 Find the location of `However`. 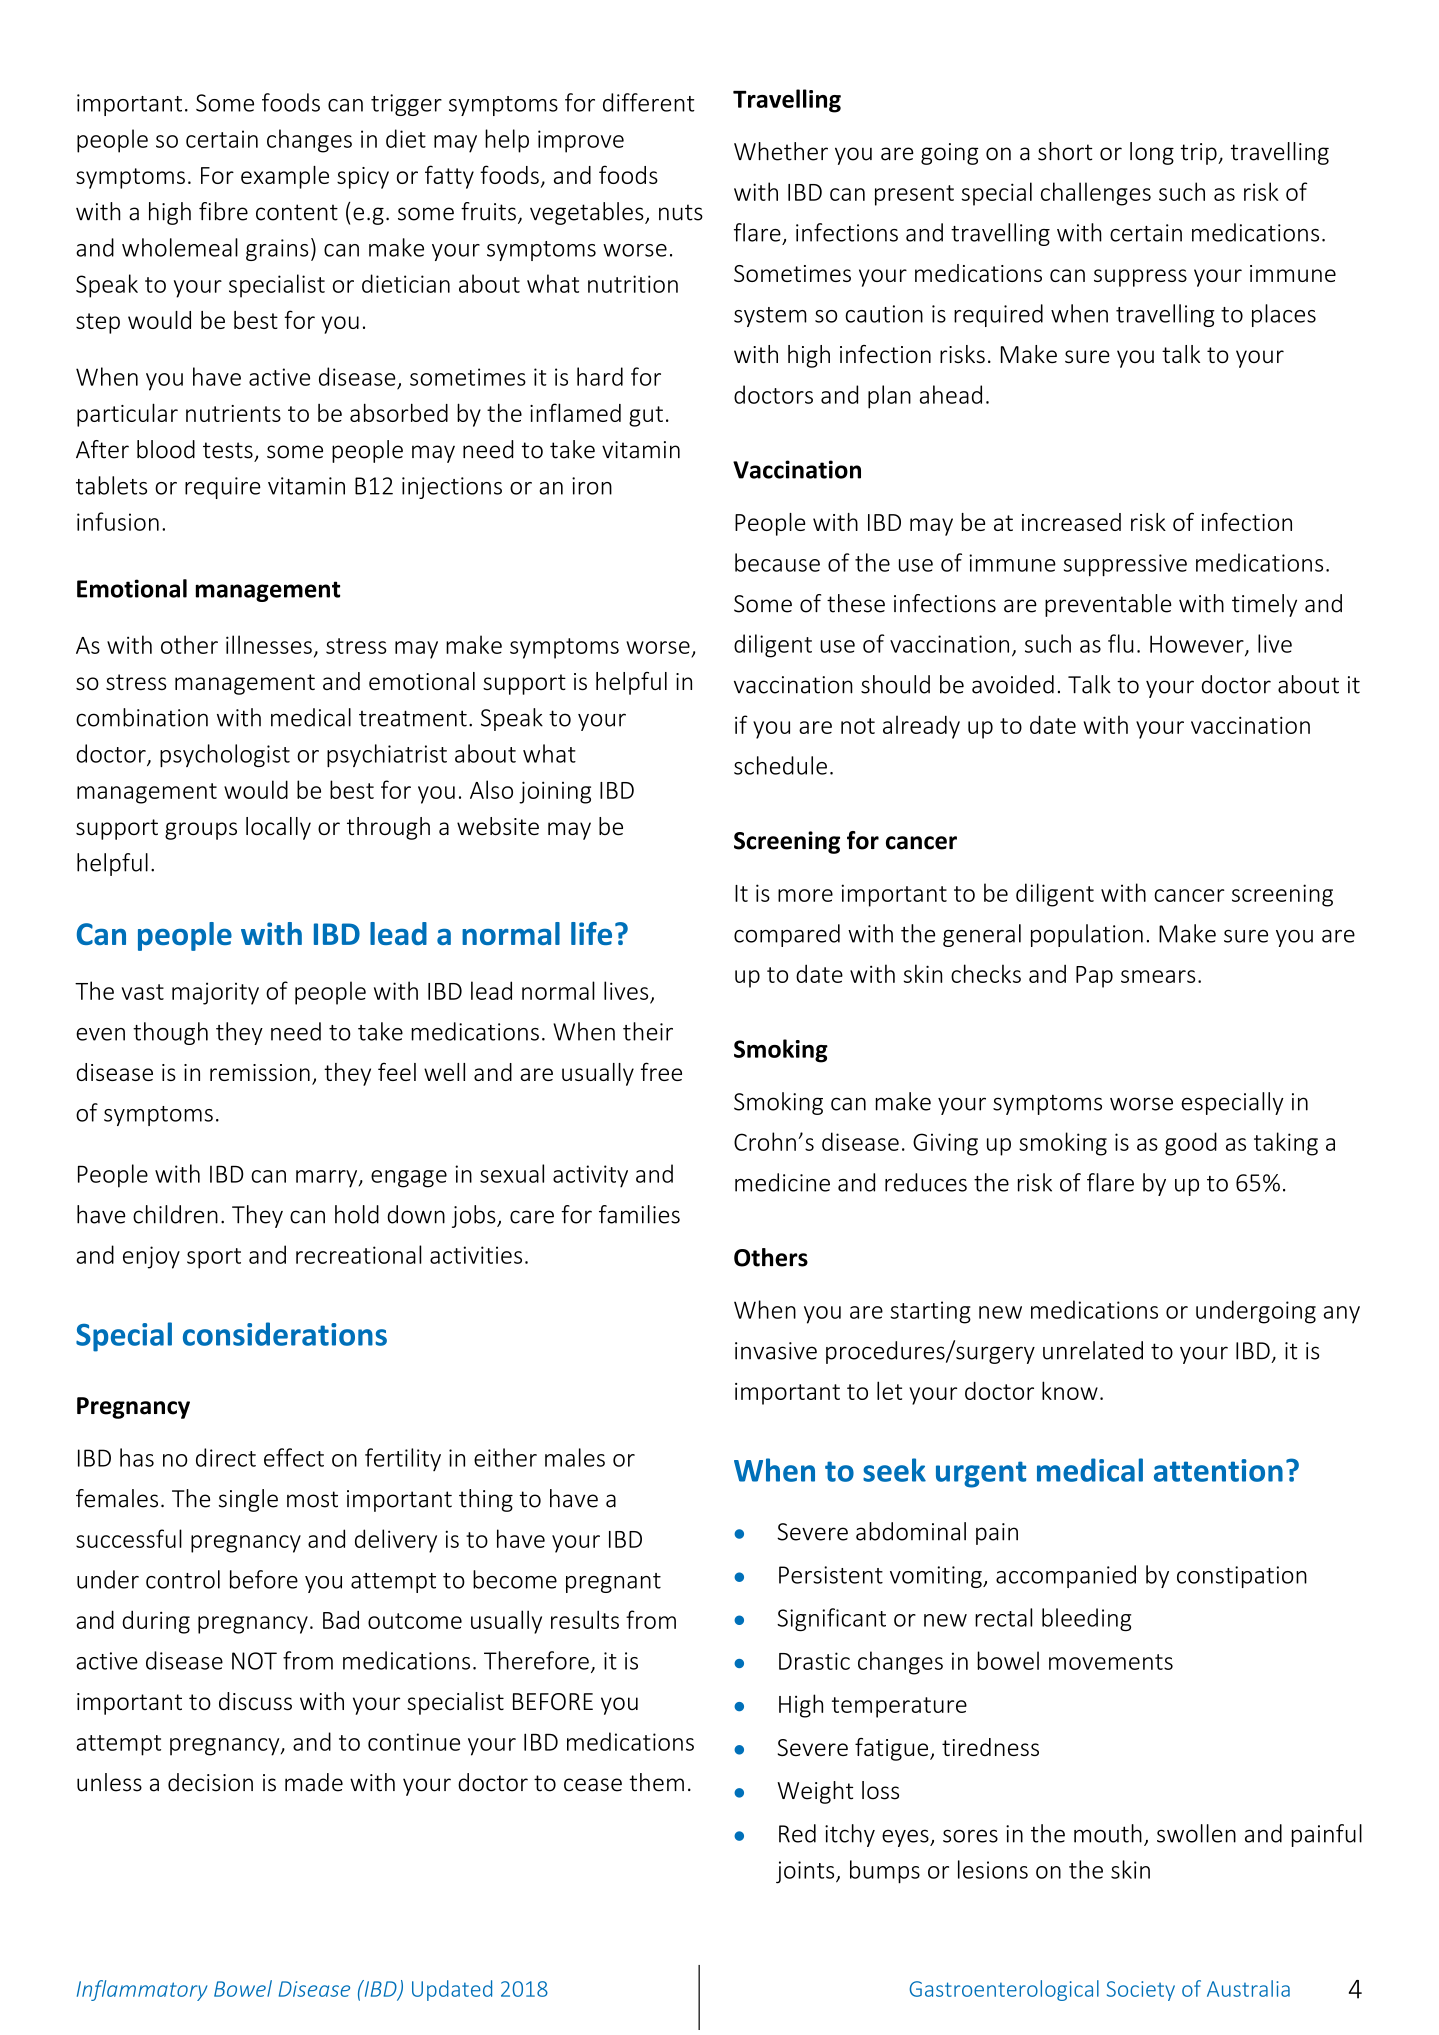

However is located at coordinates (1198, 645).
